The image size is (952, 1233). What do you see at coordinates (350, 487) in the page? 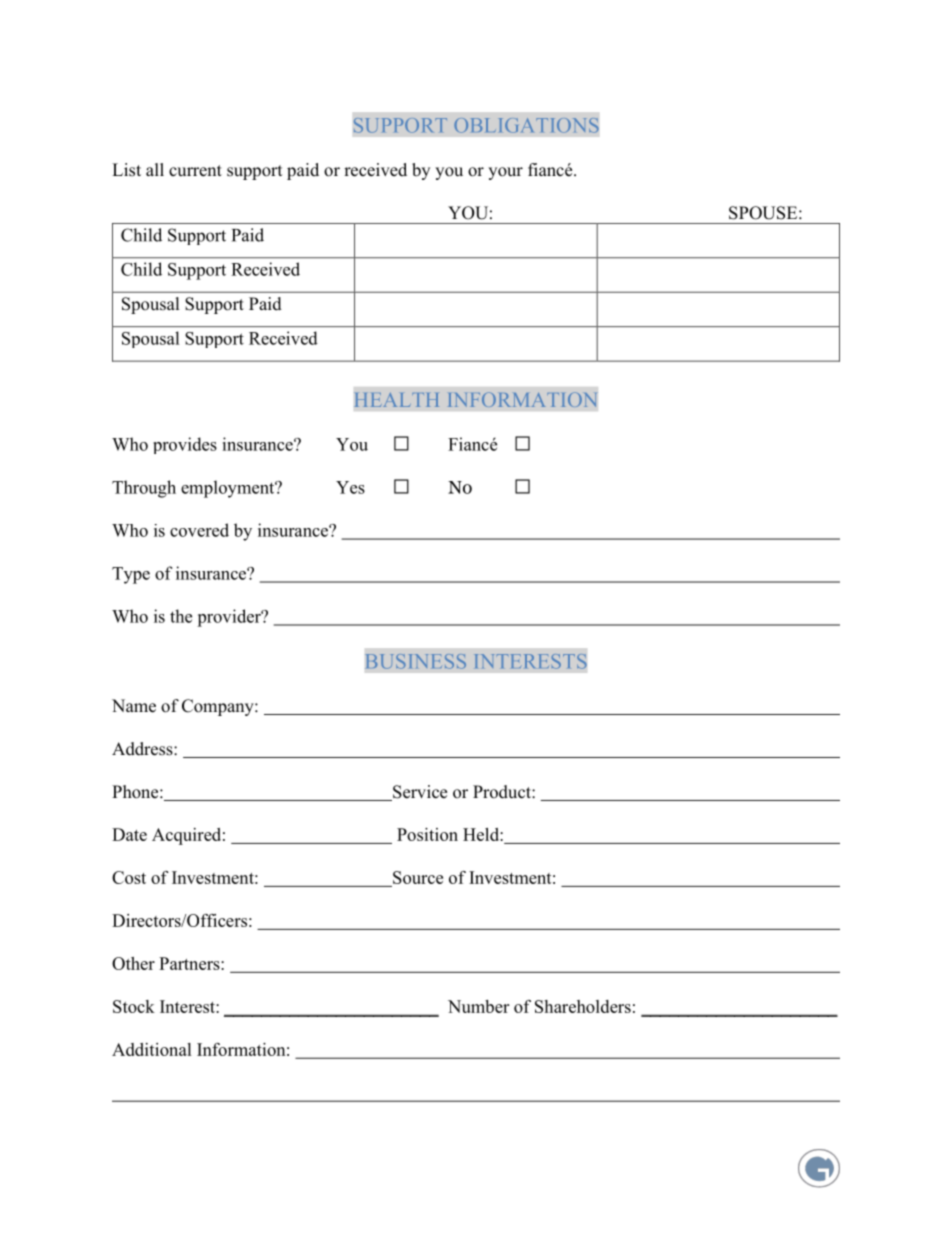
I see `Yes` at bounding box center [350, 487].
